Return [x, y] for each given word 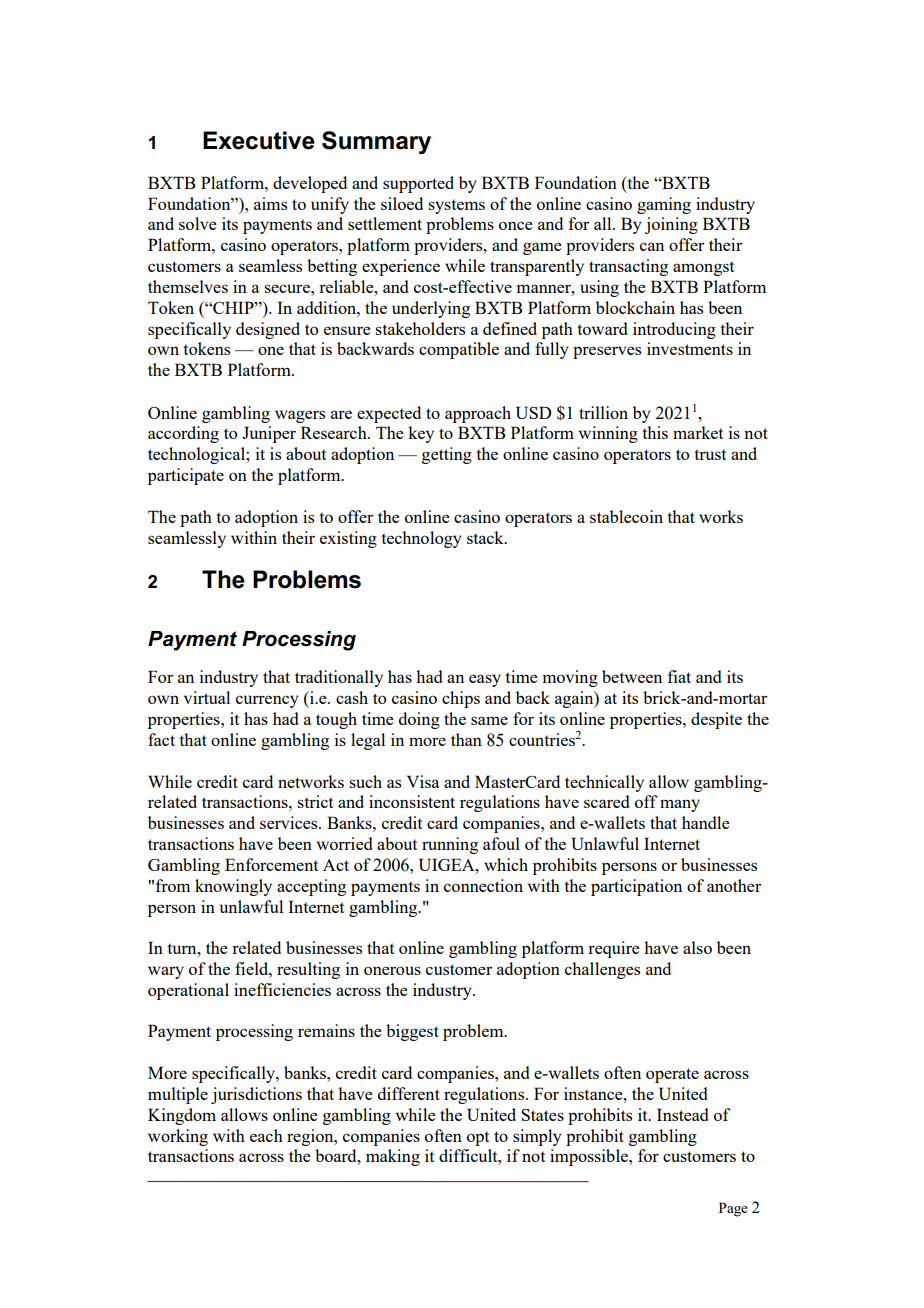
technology [421, 539]
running [450, 845]
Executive [259, 140]
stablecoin [626, 516]
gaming [664, 205]
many [680, 805]
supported [418, 184]
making [393, 1157]
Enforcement [271, 864]
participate [186, 476]
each [266, 1135]
